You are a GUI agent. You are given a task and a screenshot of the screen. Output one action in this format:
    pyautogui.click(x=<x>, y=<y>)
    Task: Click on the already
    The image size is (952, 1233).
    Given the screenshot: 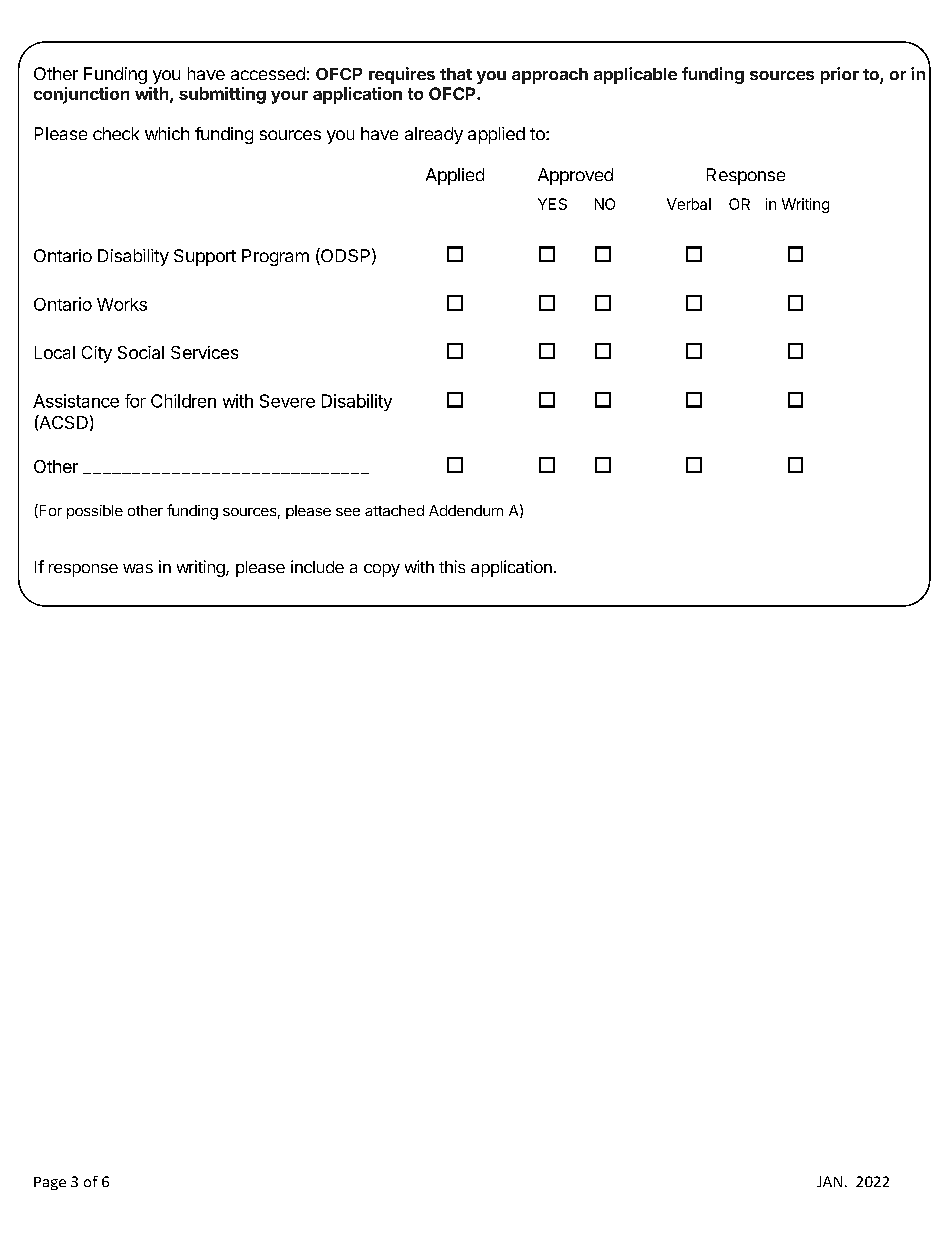 What is the action you would take?
    pyautogui.click(x=434, y=135)
